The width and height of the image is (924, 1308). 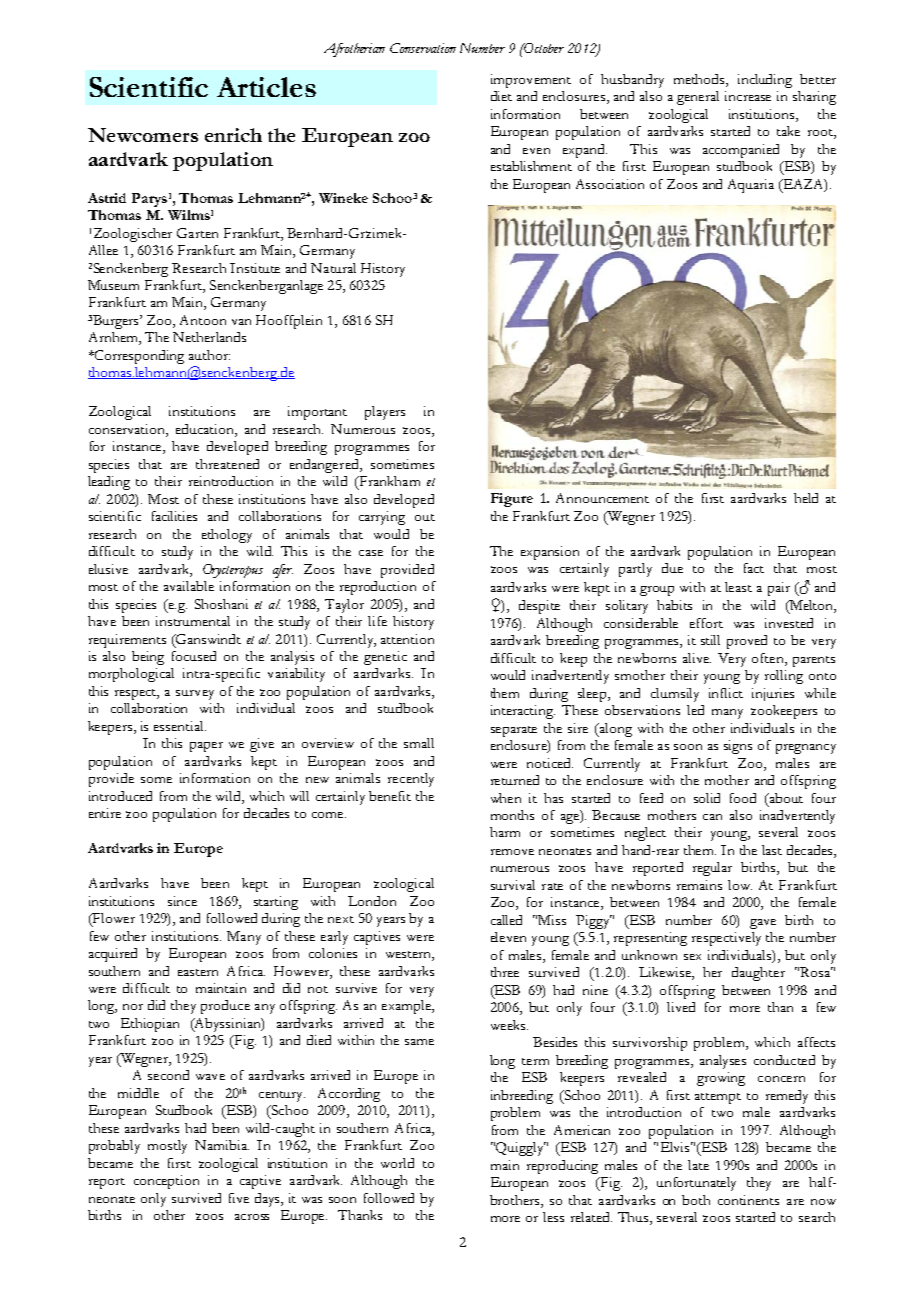 I want to click on proved, so click(x=747, y=642).
